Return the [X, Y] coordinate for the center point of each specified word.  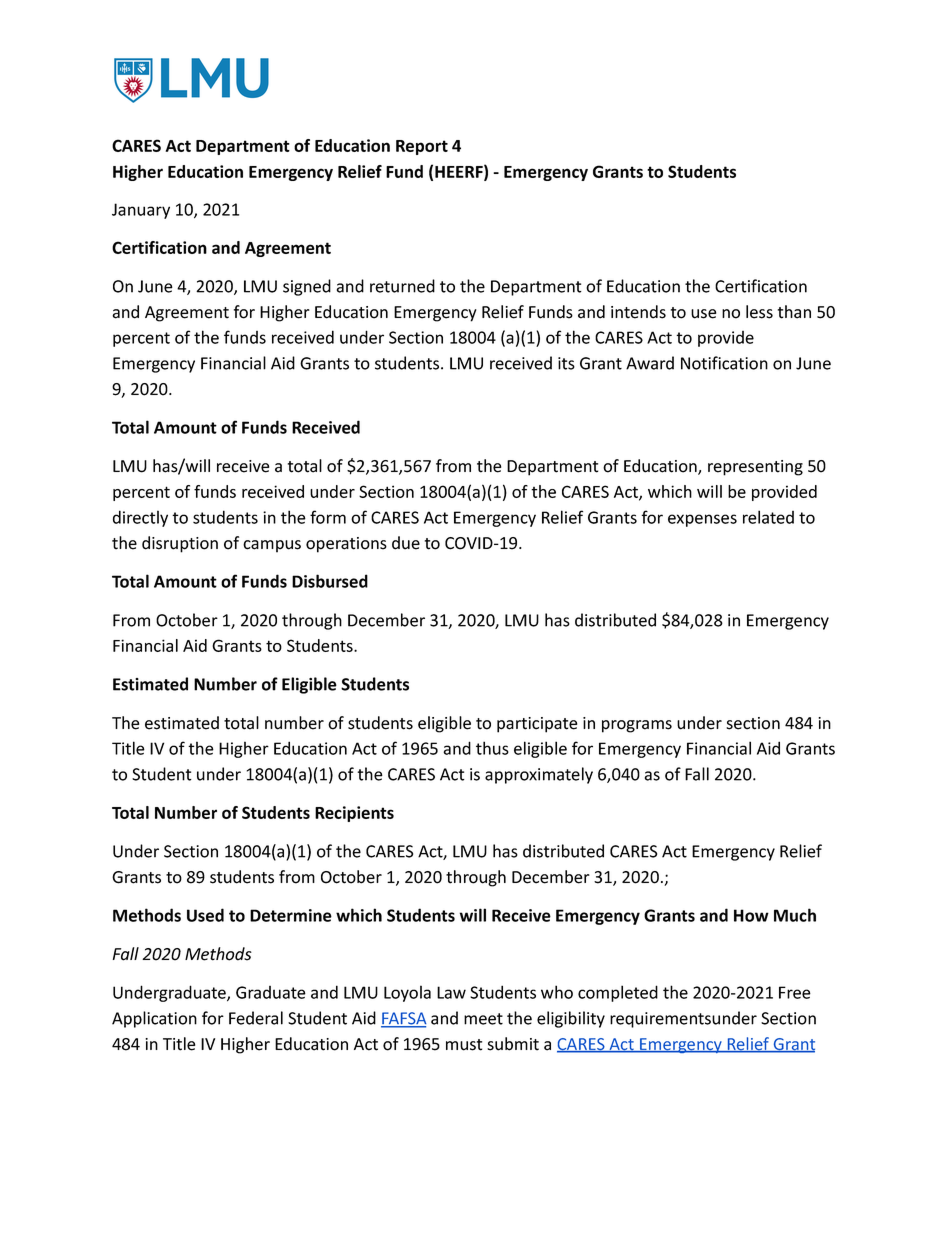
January [141, 211]
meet [483, 1019]
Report [422, 147]
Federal [256, 1018]
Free [795, 992]
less [759, 312]
